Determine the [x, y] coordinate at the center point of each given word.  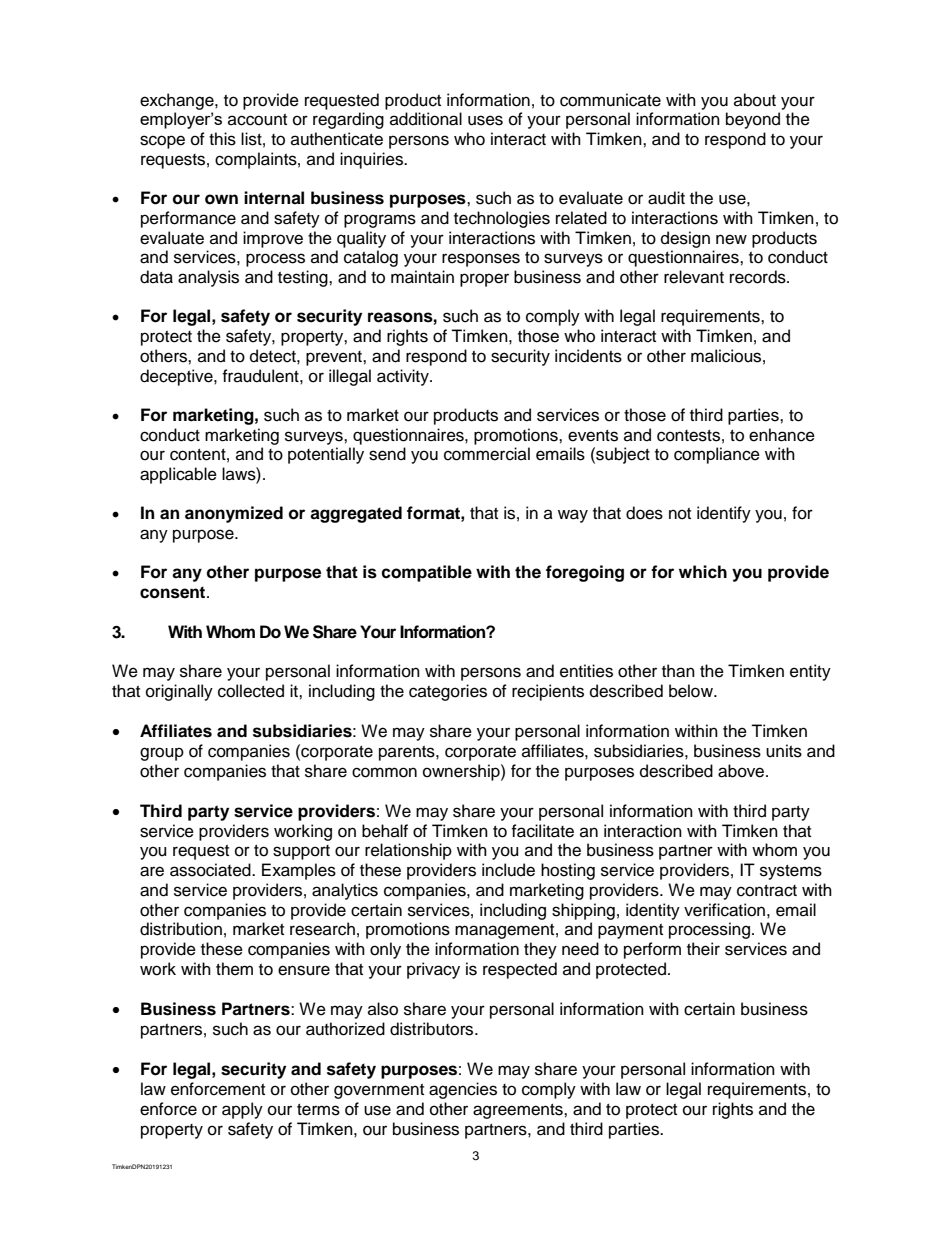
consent [174, 592]
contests [688, 436]
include [508, 870]
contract [767, 891]
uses [485, 120]
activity [404, 377]
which [703, 572]
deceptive [177, 377]
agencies [463, 1090]
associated [211, 870]
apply [242, 1110]
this [222, 139]
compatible [426, 573]
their [703, 949]
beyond [753, 120]
